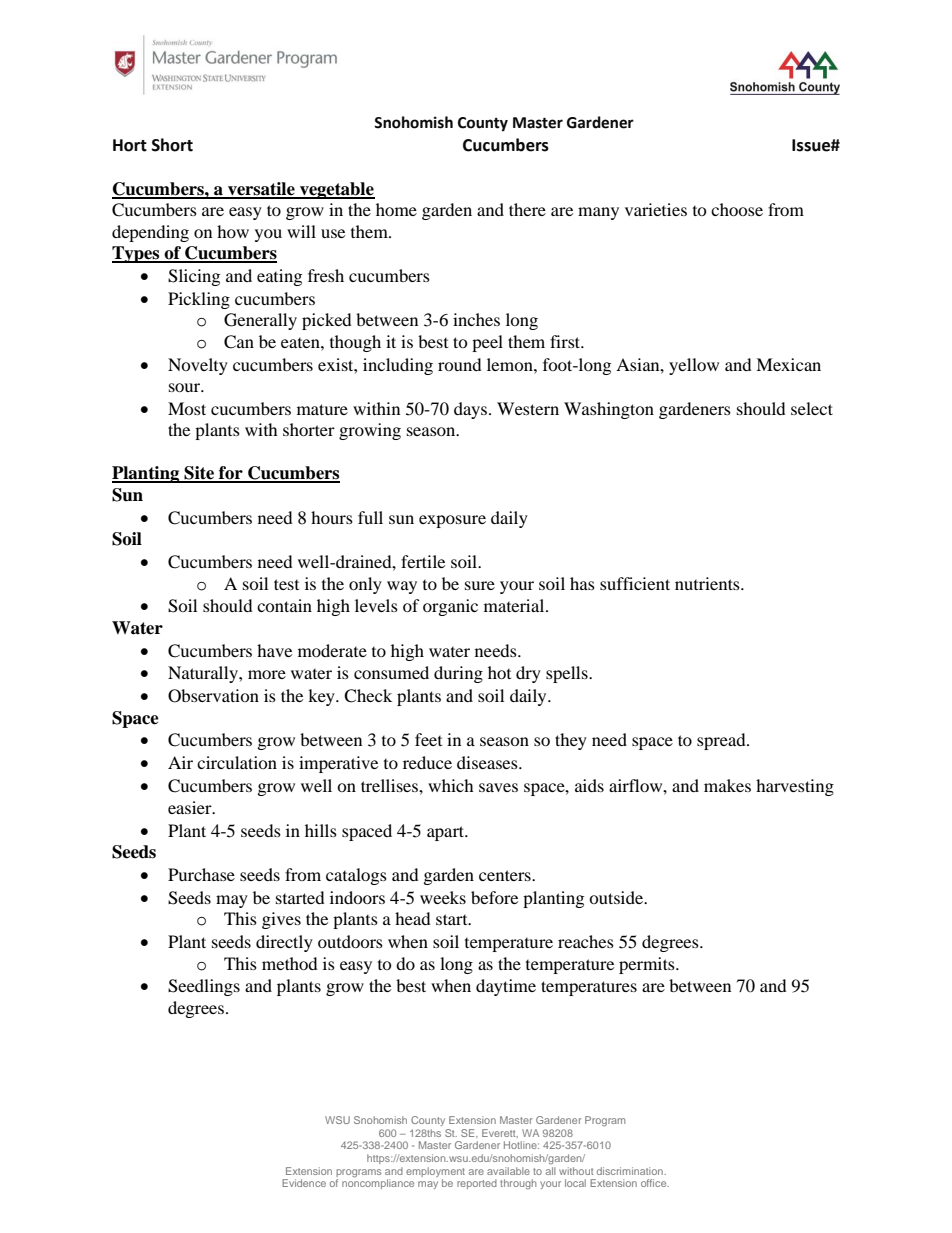 This image has height=1233, width=952. I want to click on before, so click(494, 897).
